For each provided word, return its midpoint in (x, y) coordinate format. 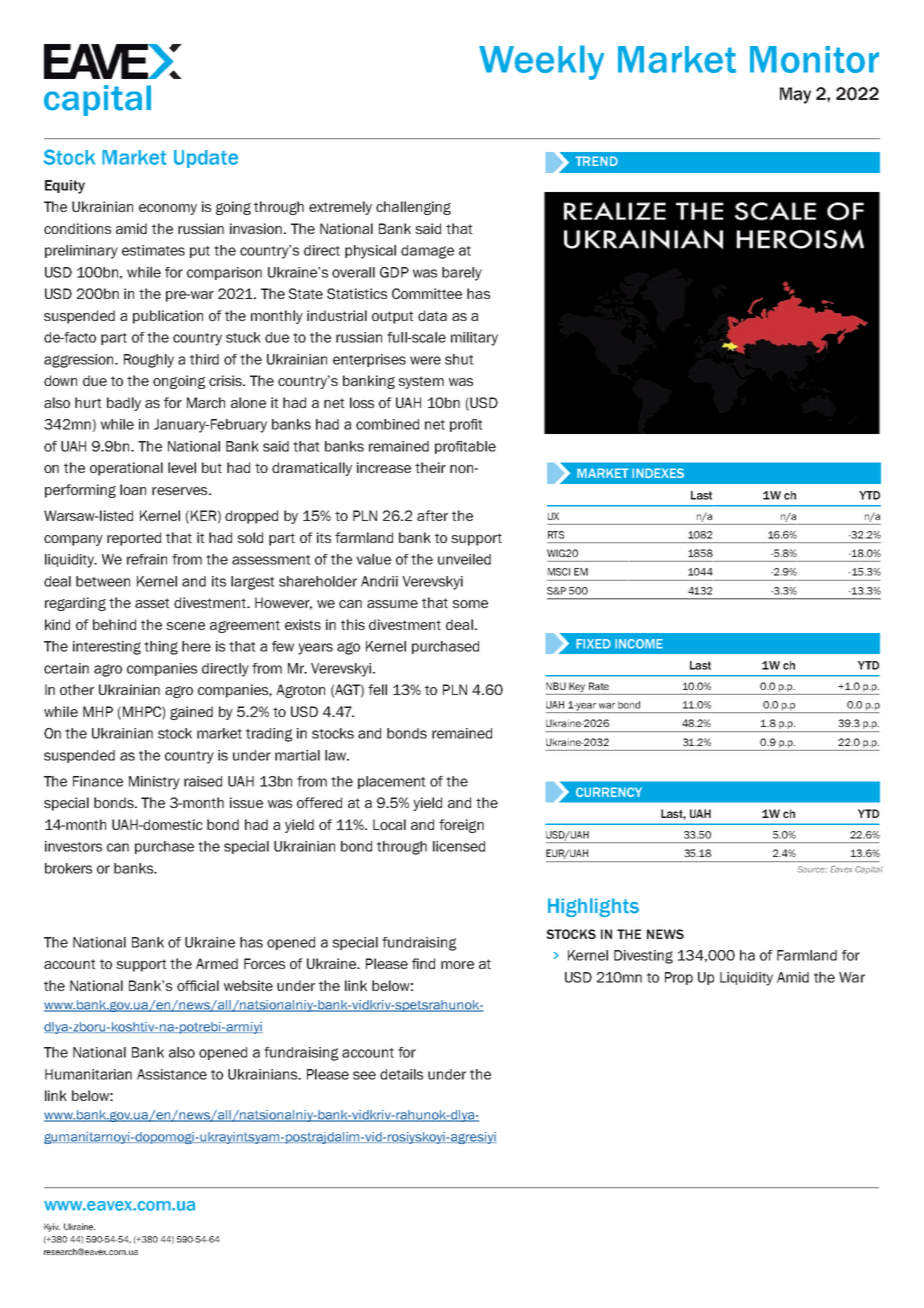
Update (206, 159)
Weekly (541, 62)
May (795, 95)
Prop (679, 978)
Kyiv (52, 1227)
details (401, 1074)
